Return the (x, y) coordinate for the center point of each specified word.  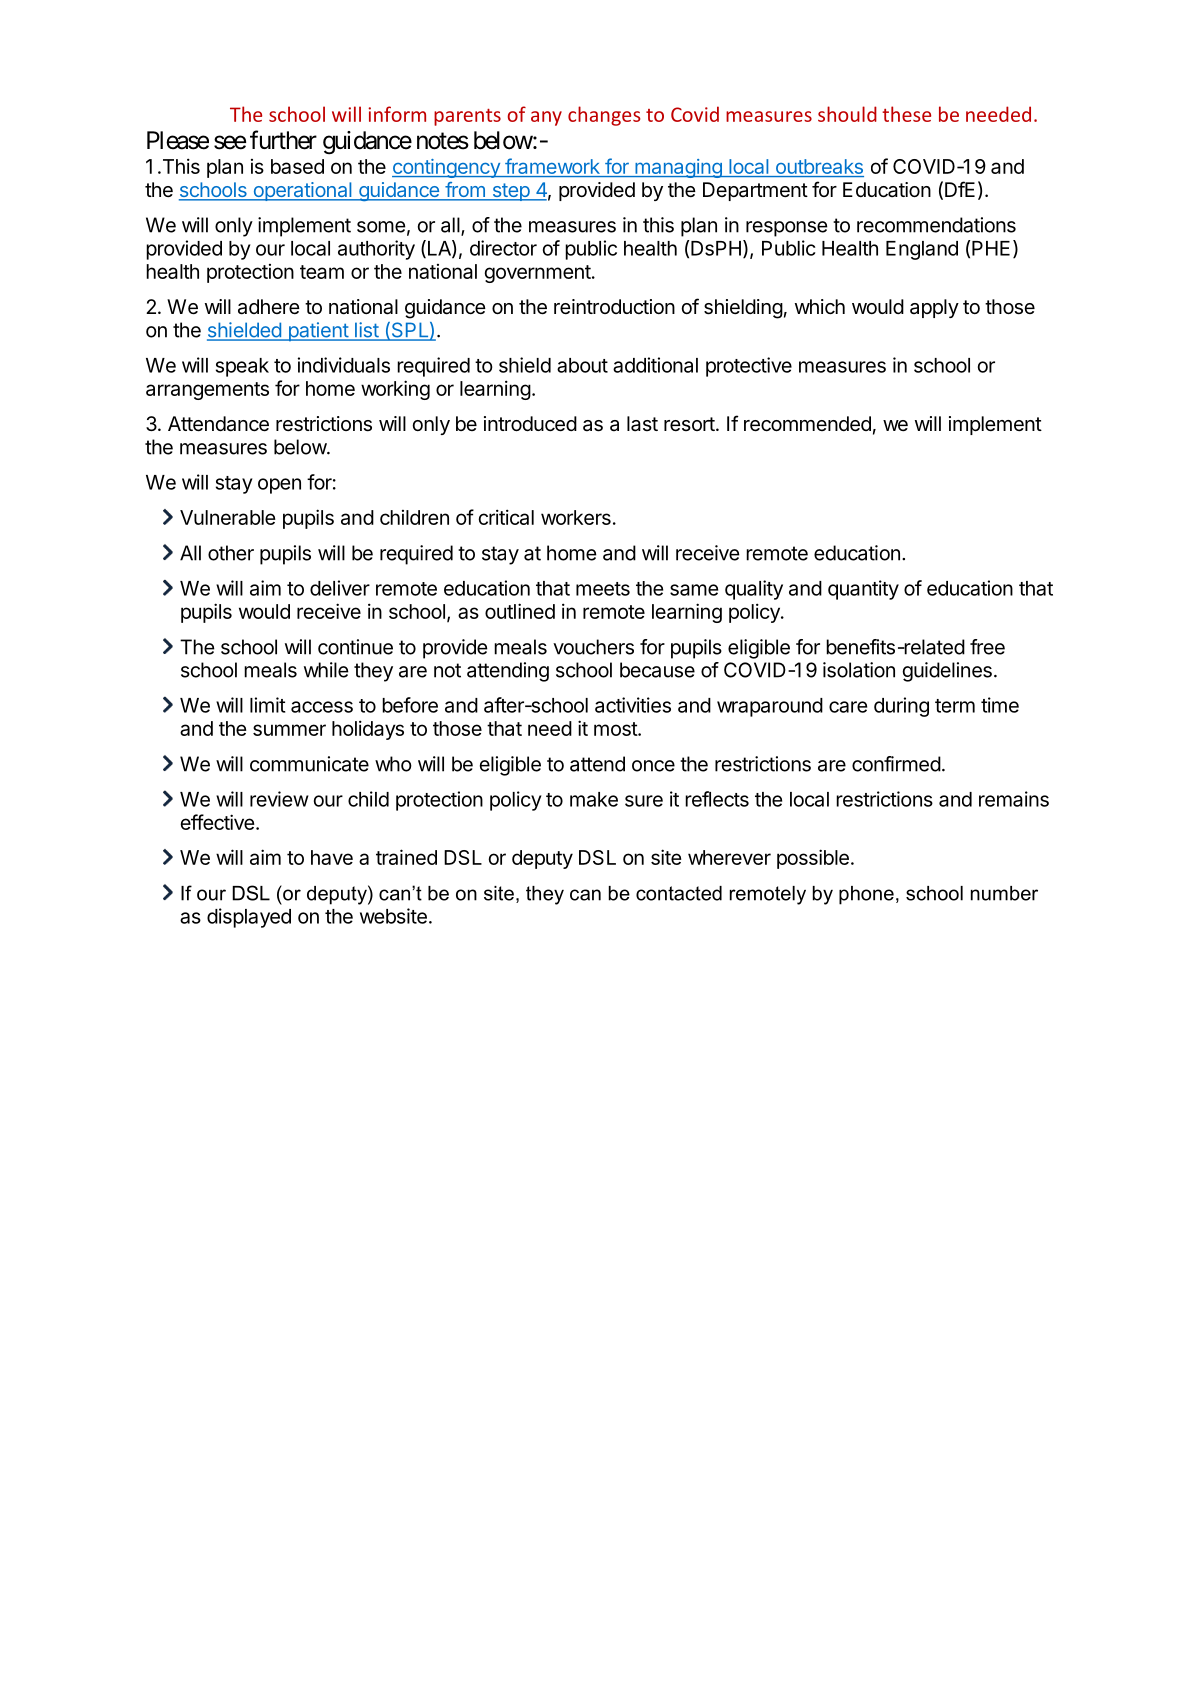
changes (604, 116)
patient (318, 332)
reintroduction (614, 306)
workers (576, 517)
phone (866, 895)
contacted (679, 893)
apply (934, 308)
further (283, 140)
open (279, 486)
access (322, 707)
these (906, 114)
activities (633, 705)
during (901, 707)
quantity (863, 590)
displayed (249, 918)
